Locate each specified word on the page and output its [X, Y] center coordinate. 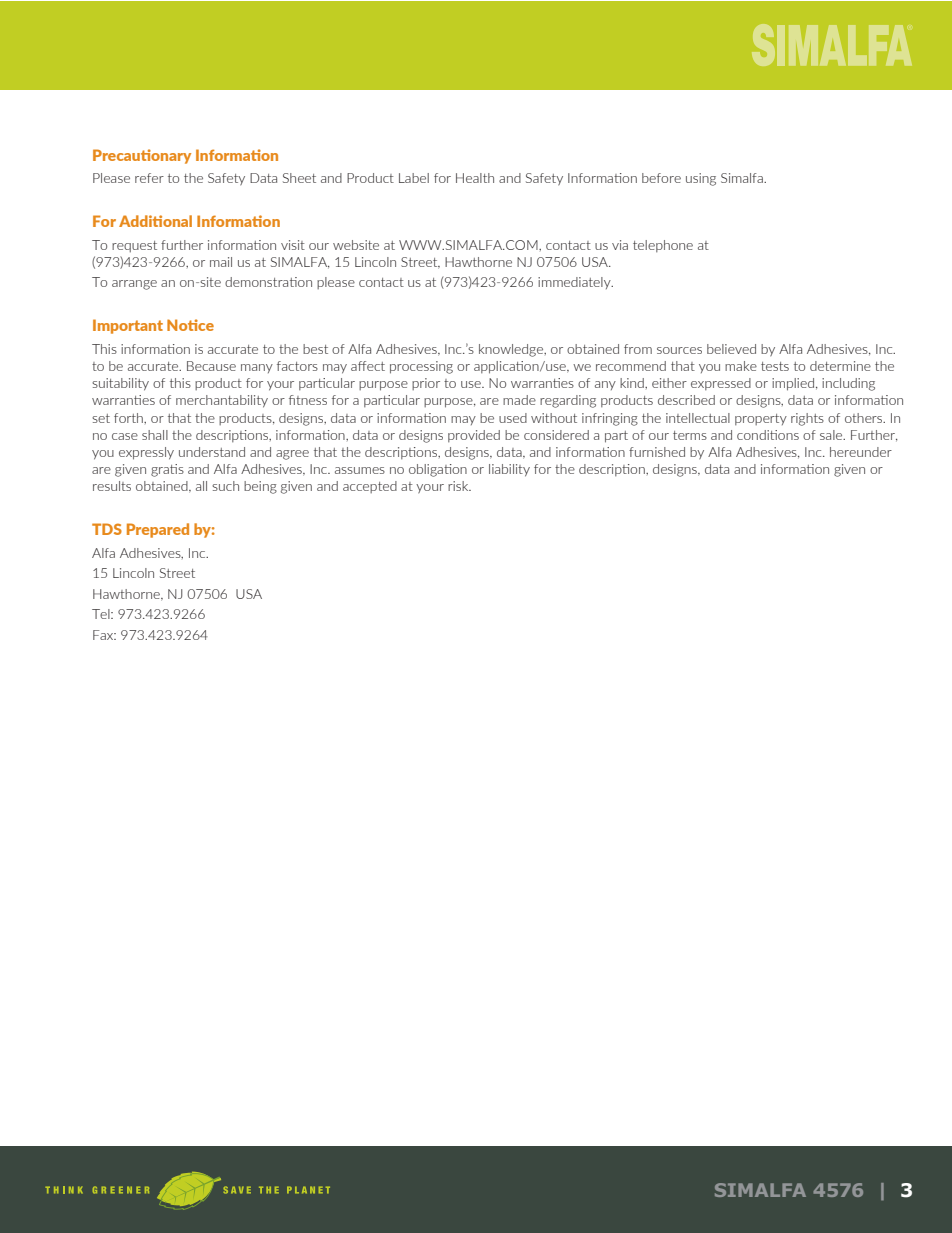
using [701, 179]
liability [509, 470]
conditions [768, 435]
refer [149, 178]
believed [731, 349]
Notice [190, 325]
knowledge [512, 350]
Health [475, 178]
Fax [104, 635]
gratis [167, 470]
